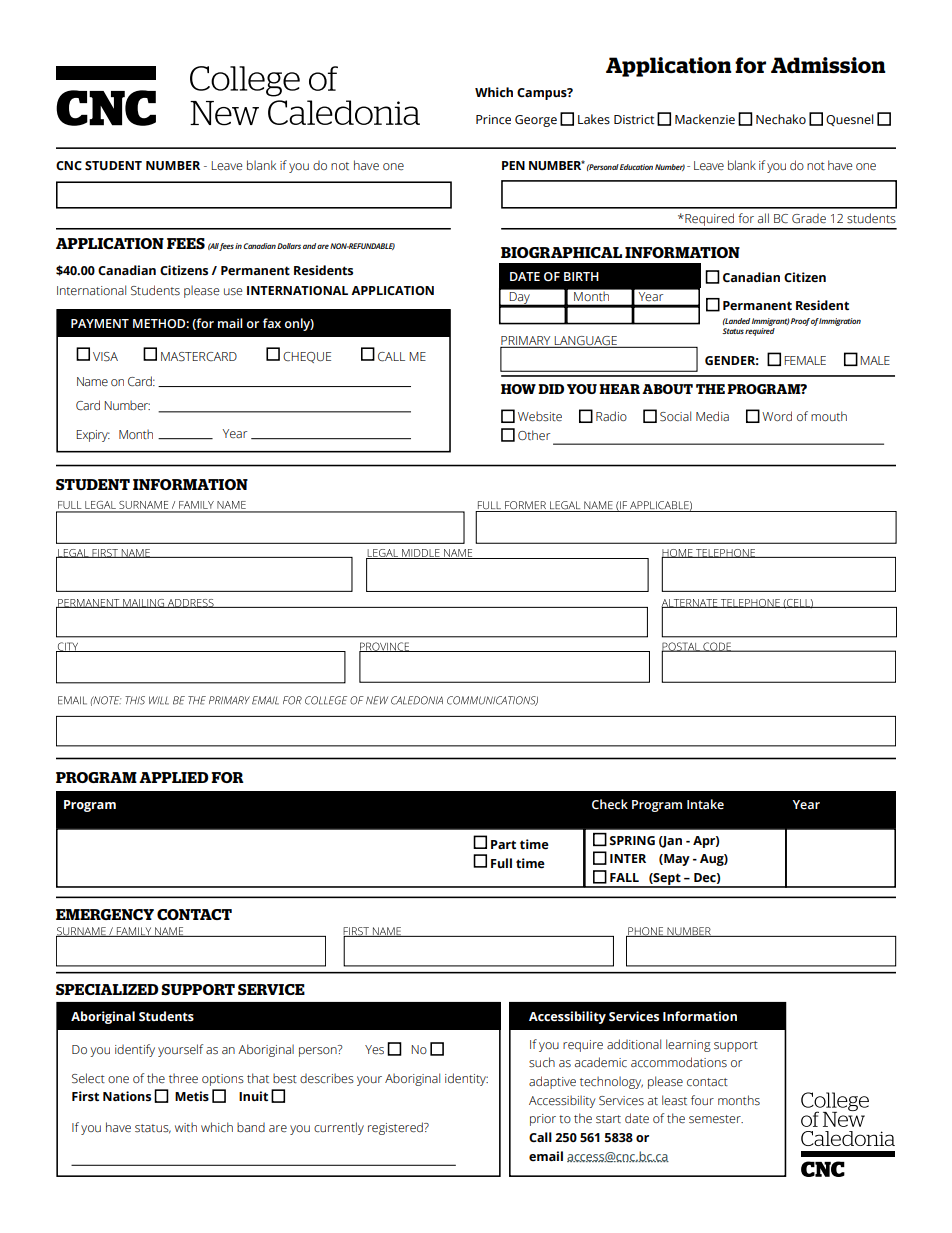  Describe the element at coordinates (702, 1100) in the screenshot. I see `four` at that location.
